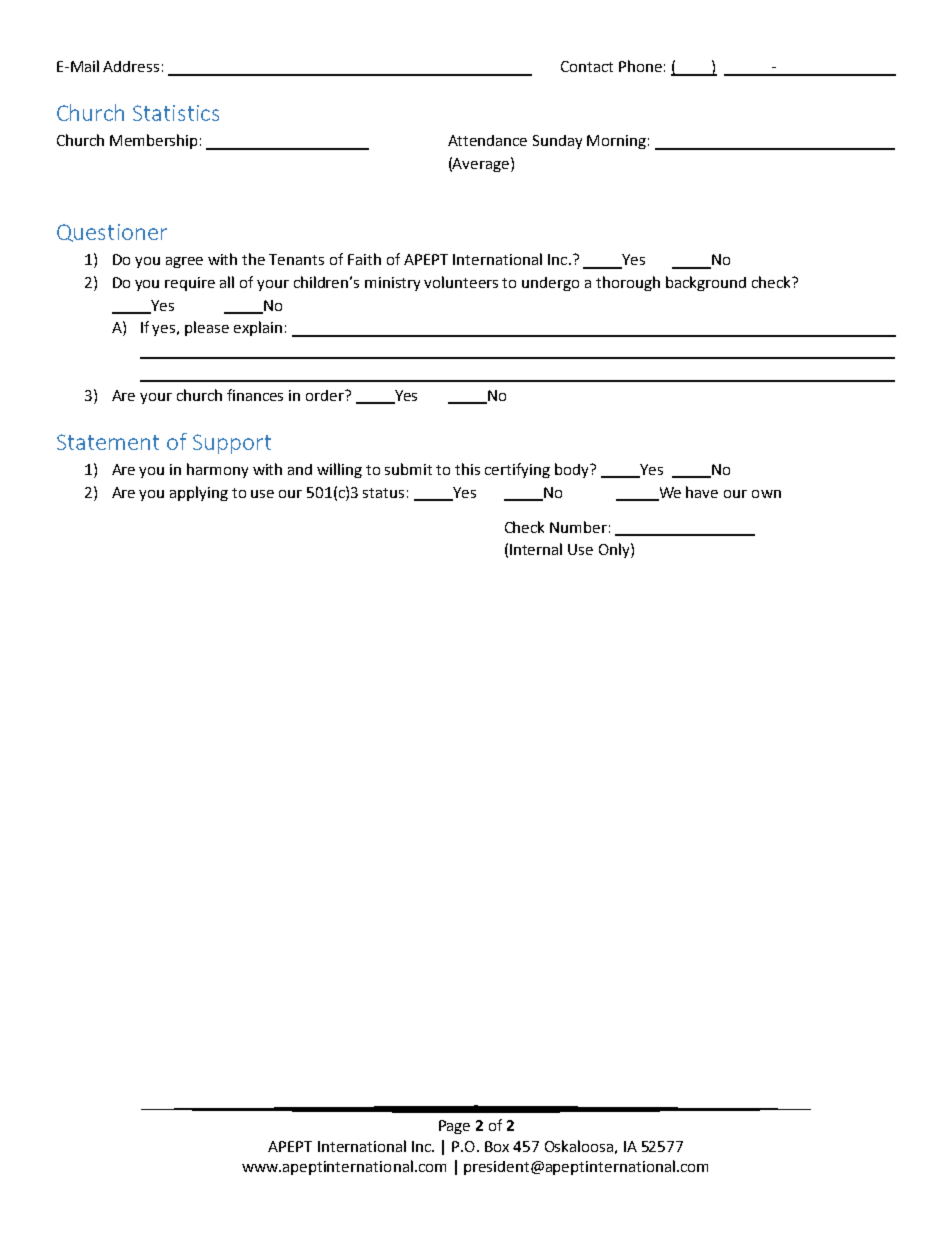  What do you see at coordinates (497, 1146) in the image?
I see `Box` at bounding box center [497, 1146].
